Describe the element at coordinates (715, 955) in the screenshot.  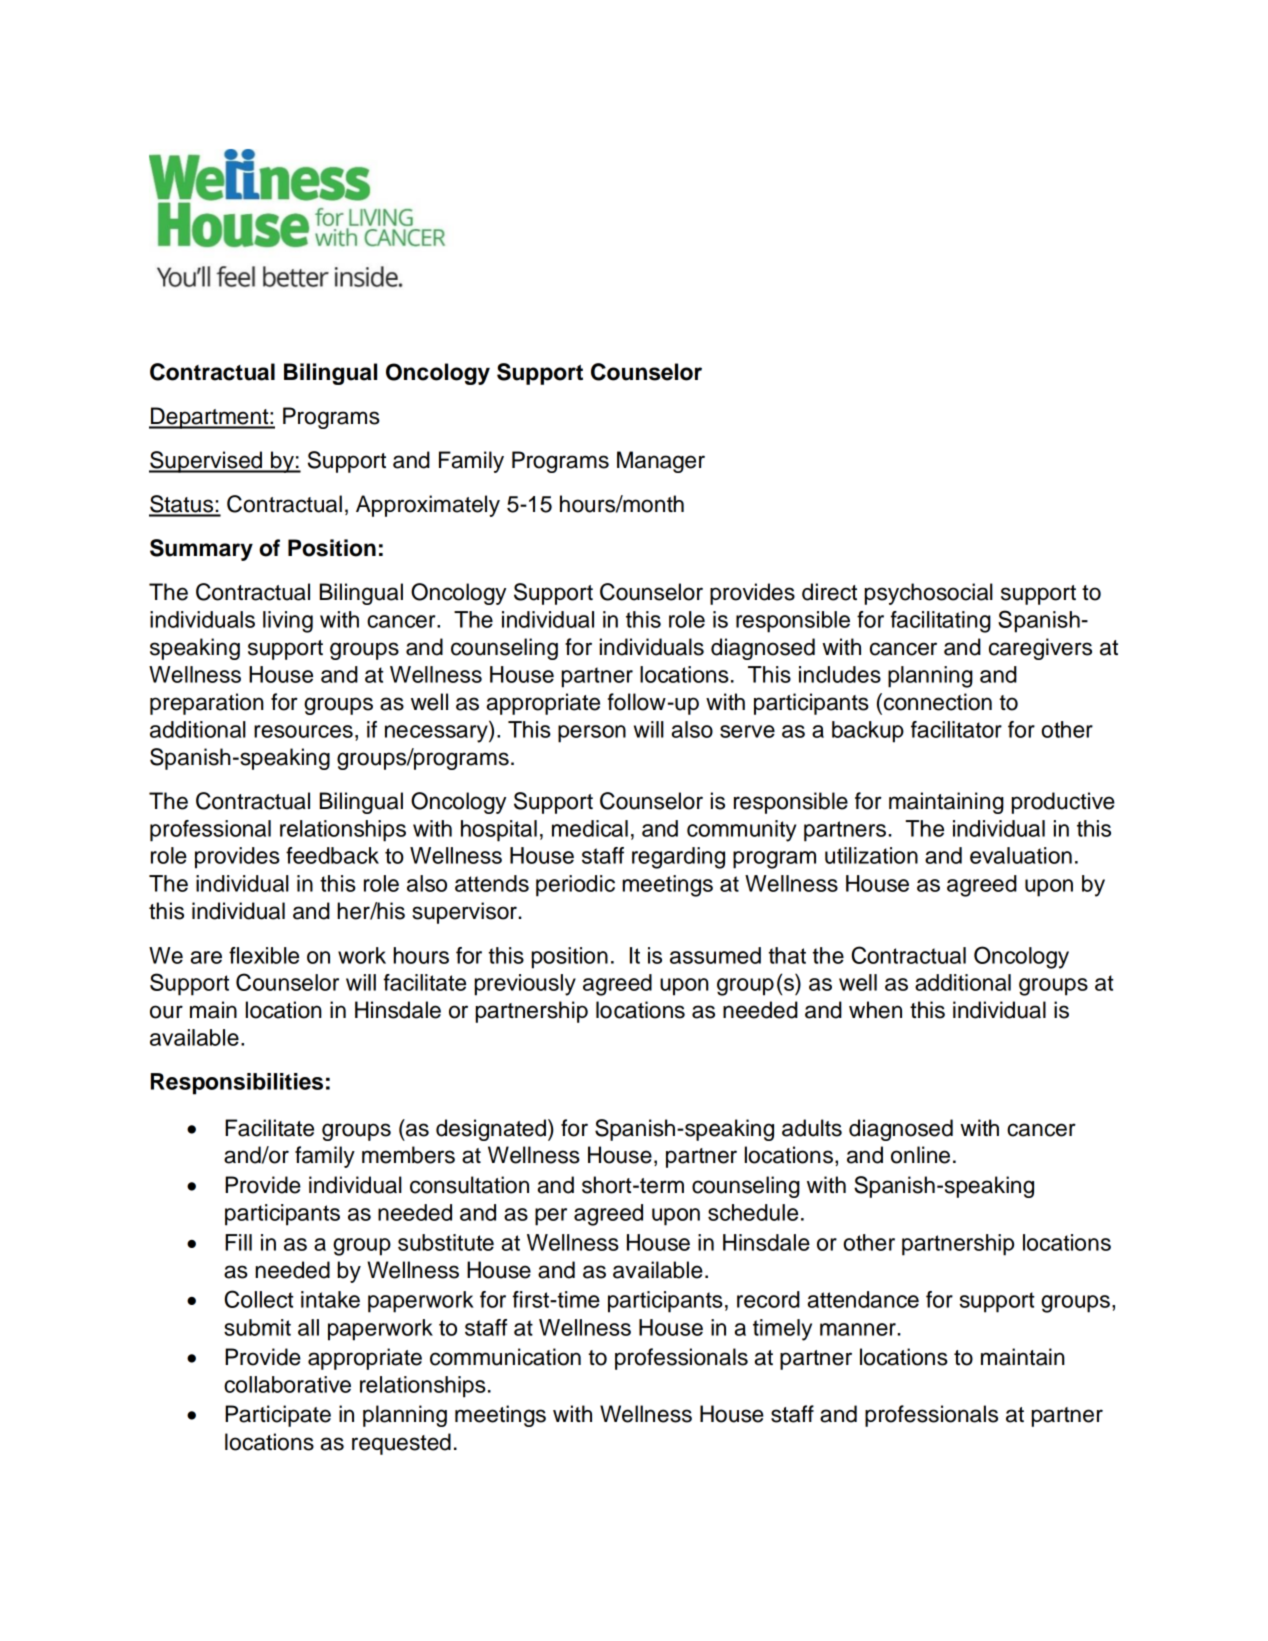
I see `assumed` at that location.
